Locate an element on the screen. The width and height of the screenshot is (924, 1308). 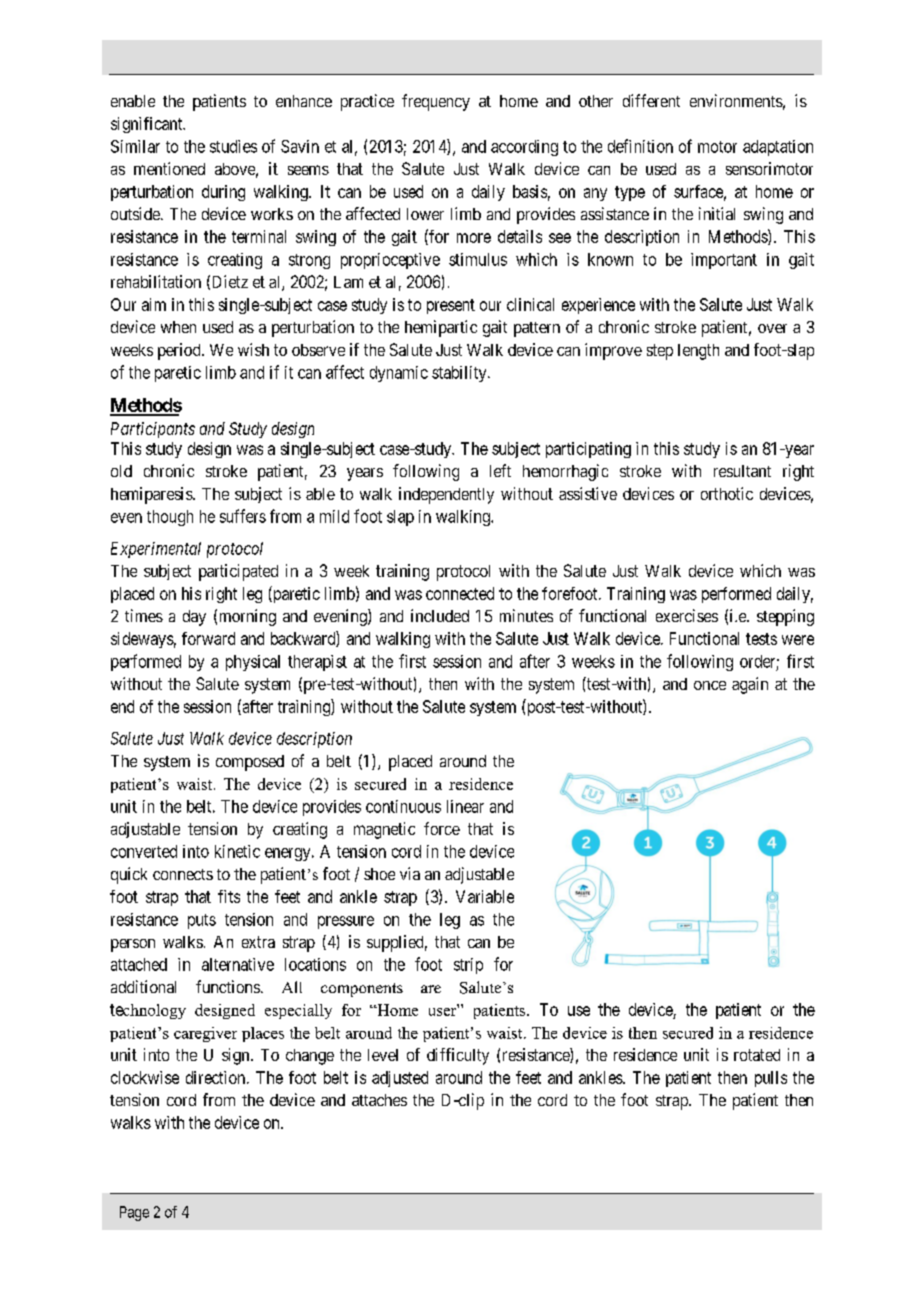
once is located at coordinates (710, 685).
